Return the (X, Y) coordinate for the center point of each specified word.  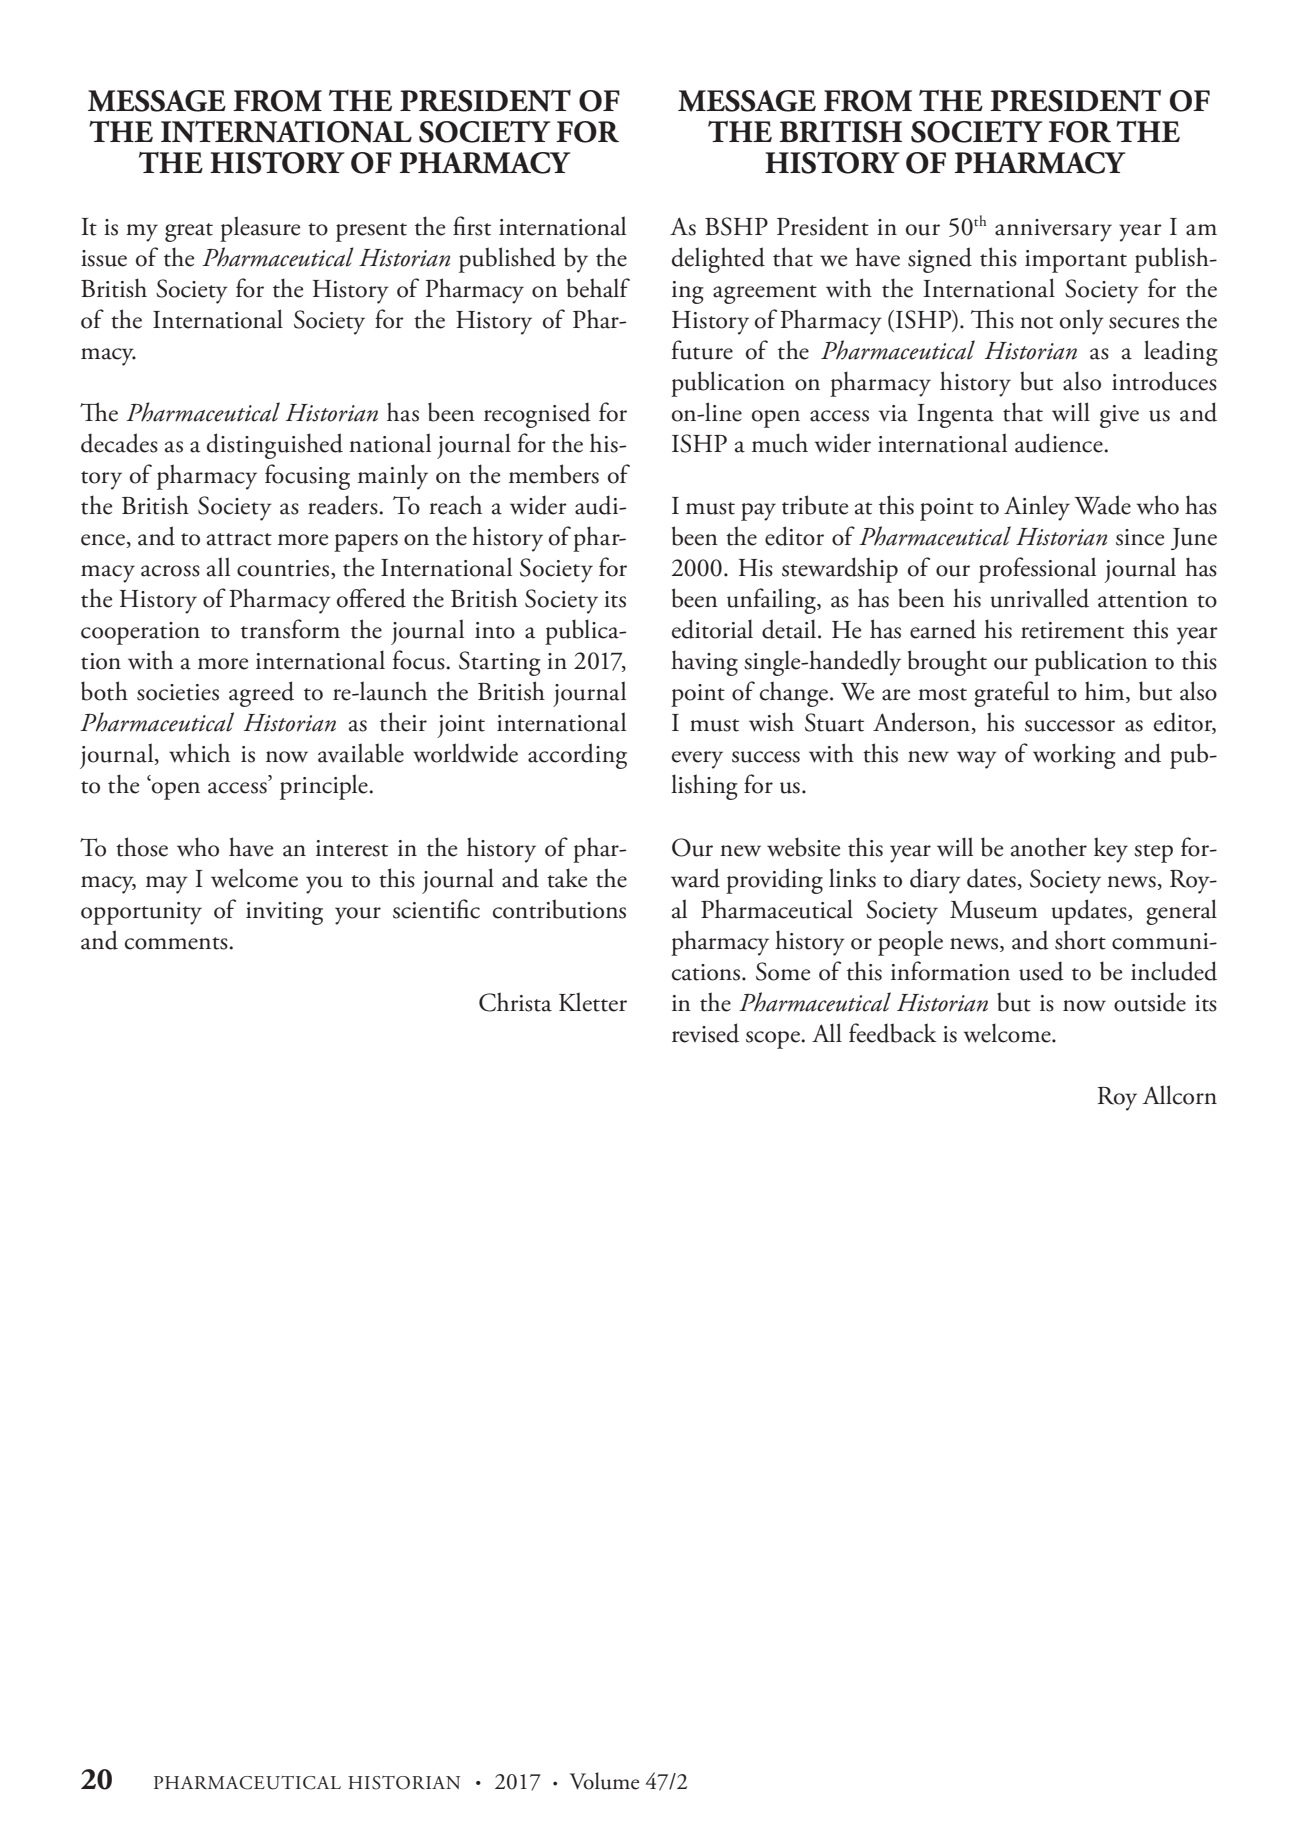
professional (1037, 570)
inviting (284, 913)
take (567, 878)
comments (177, 943)
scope (774, 1040)
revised (705, 1033)
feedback (892, 1033)
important (1076, 261)
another (1049, 847)
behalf (598, 288)
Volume (604, 1781)
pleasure (260, 229)
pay (758, 512)
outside (1150, 1002)
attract (239, 539)
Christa (515, 1002)
